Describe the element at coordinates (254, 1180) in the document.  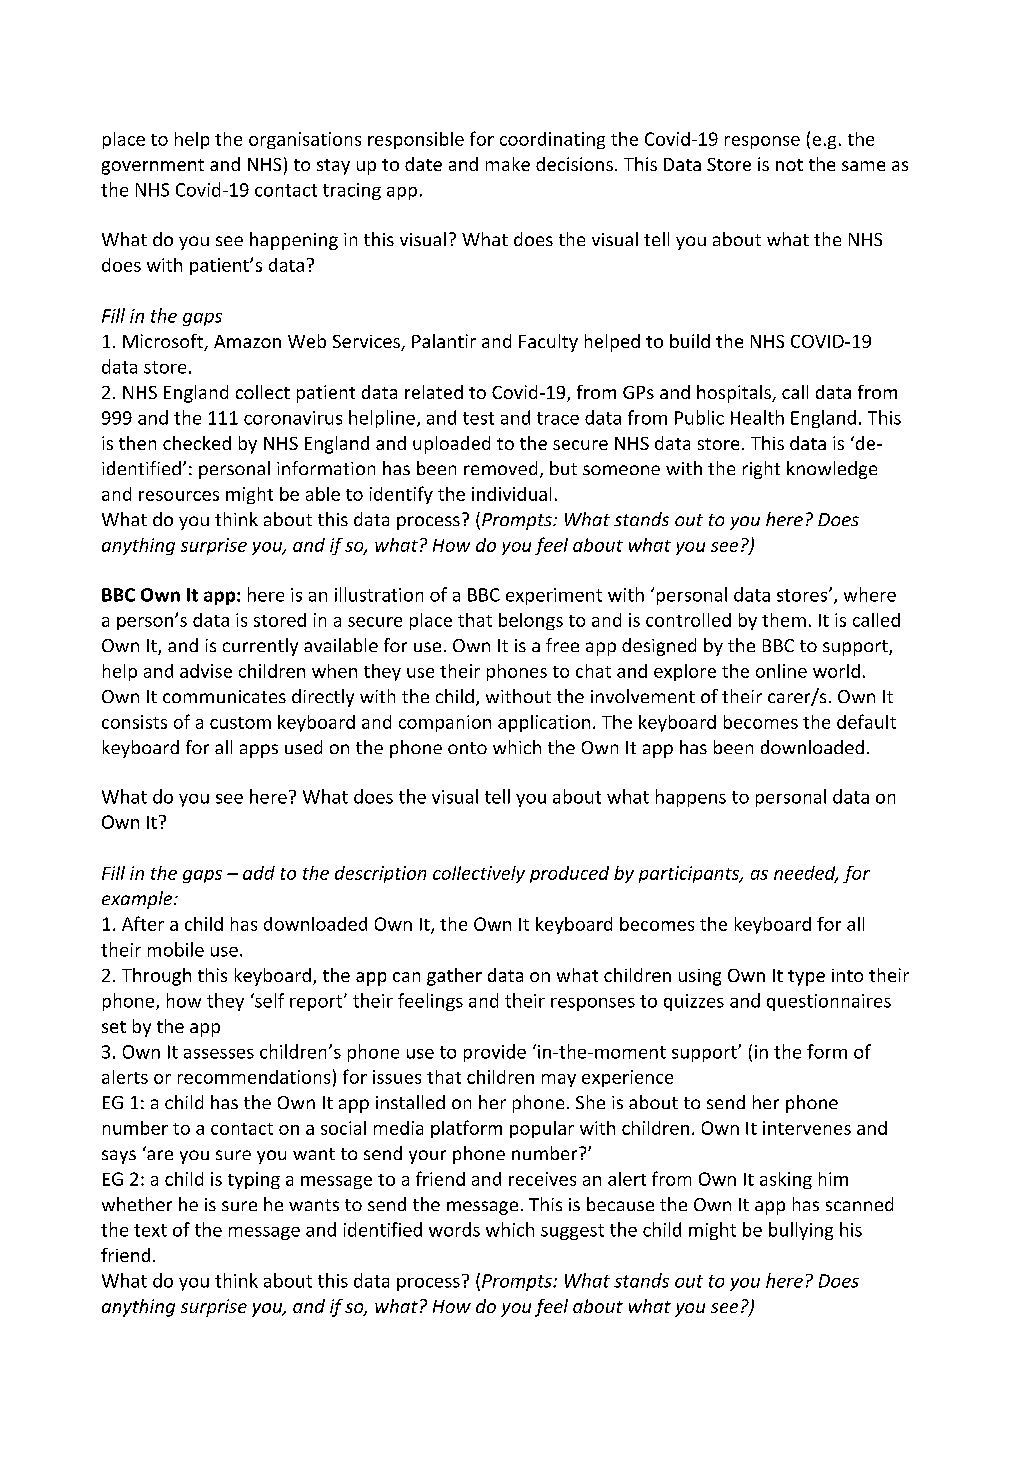
I see `typing` at that location.
